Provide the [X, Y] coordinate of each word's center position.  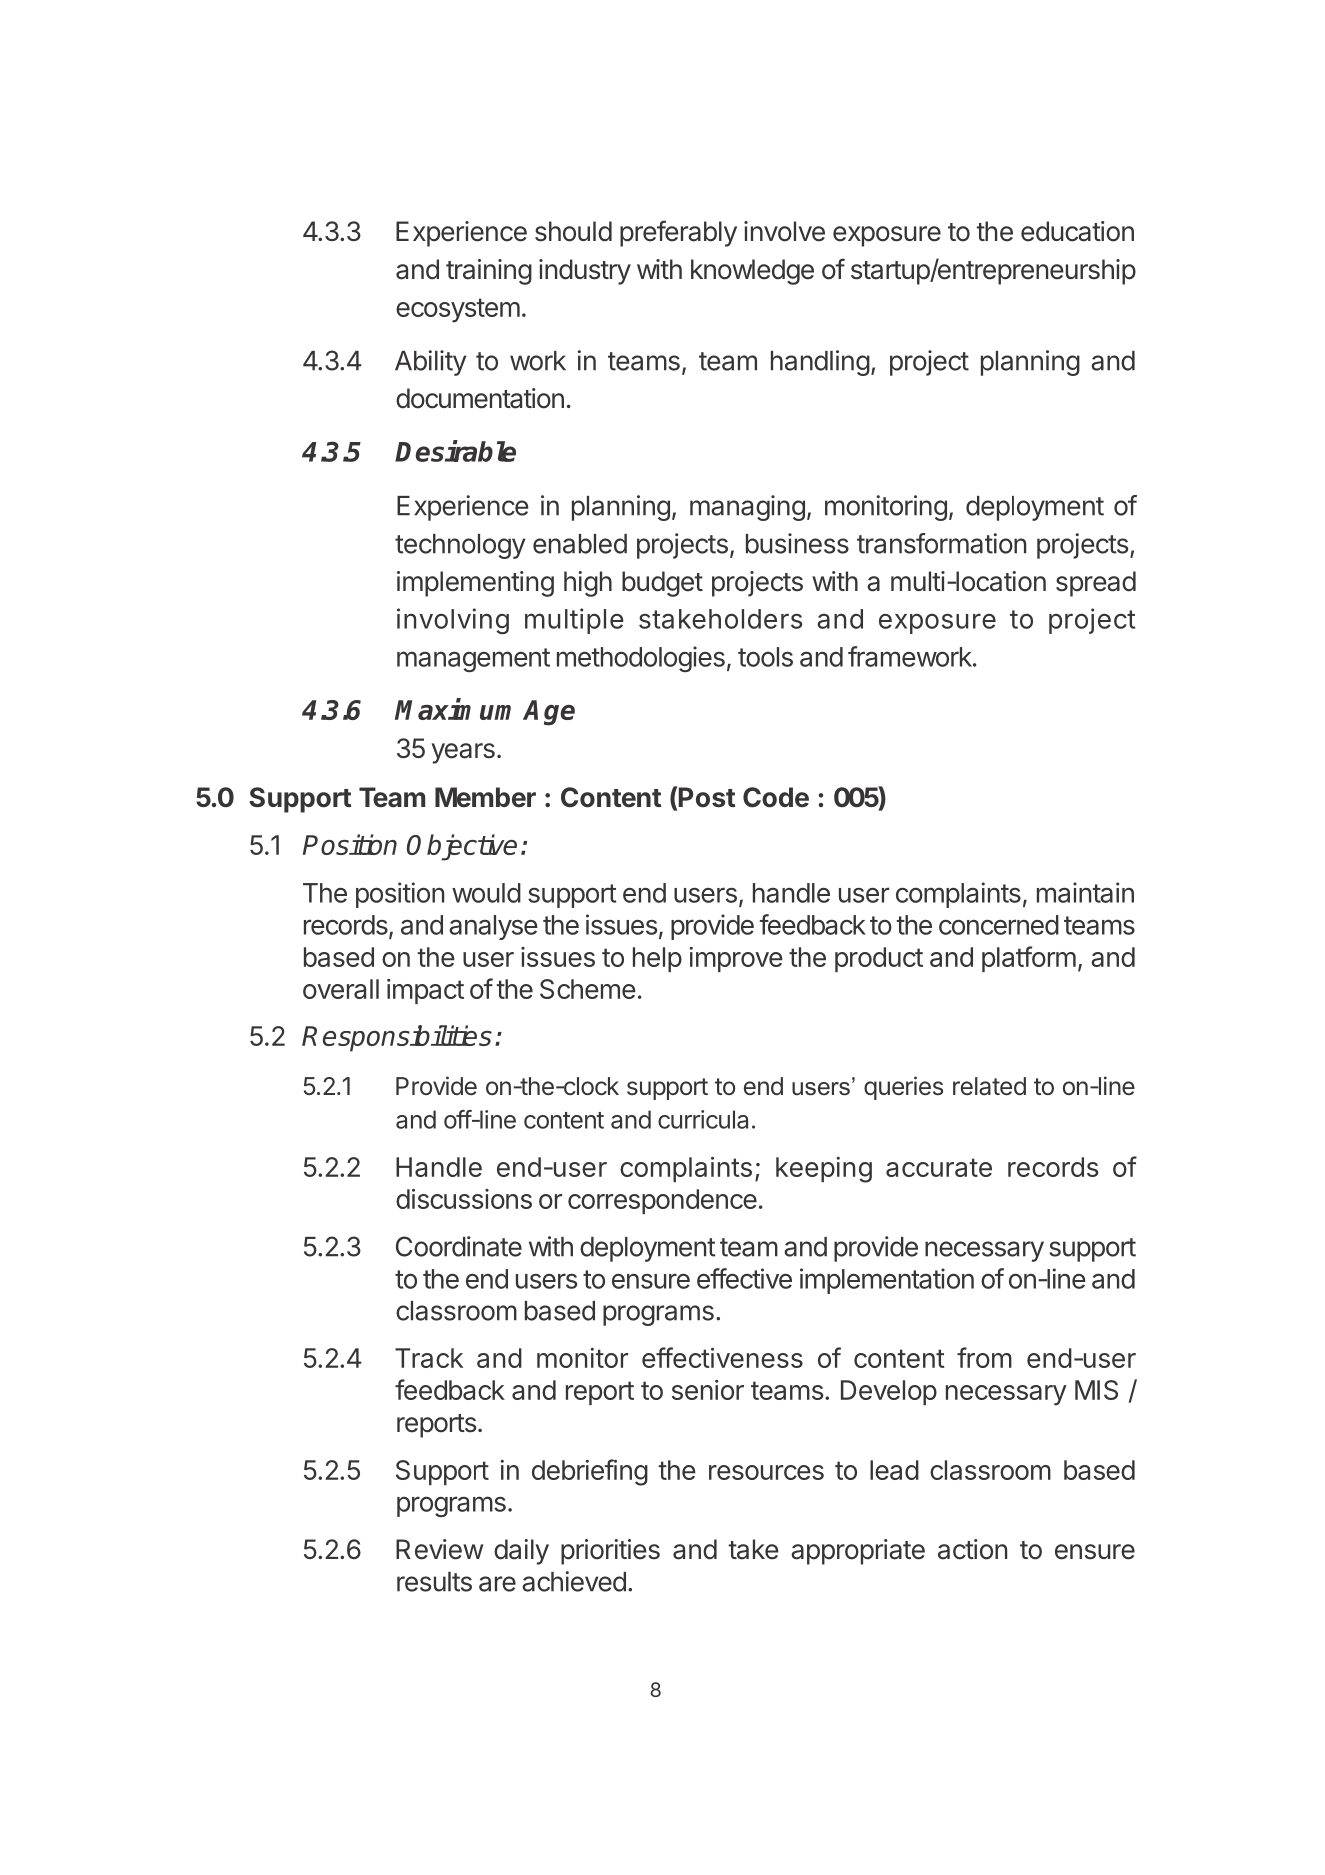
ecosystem [458, 310]
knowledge [752, 272]
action [972, 1549]
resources [766, 1472]
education [1077, 231]
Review [439, 1549]
